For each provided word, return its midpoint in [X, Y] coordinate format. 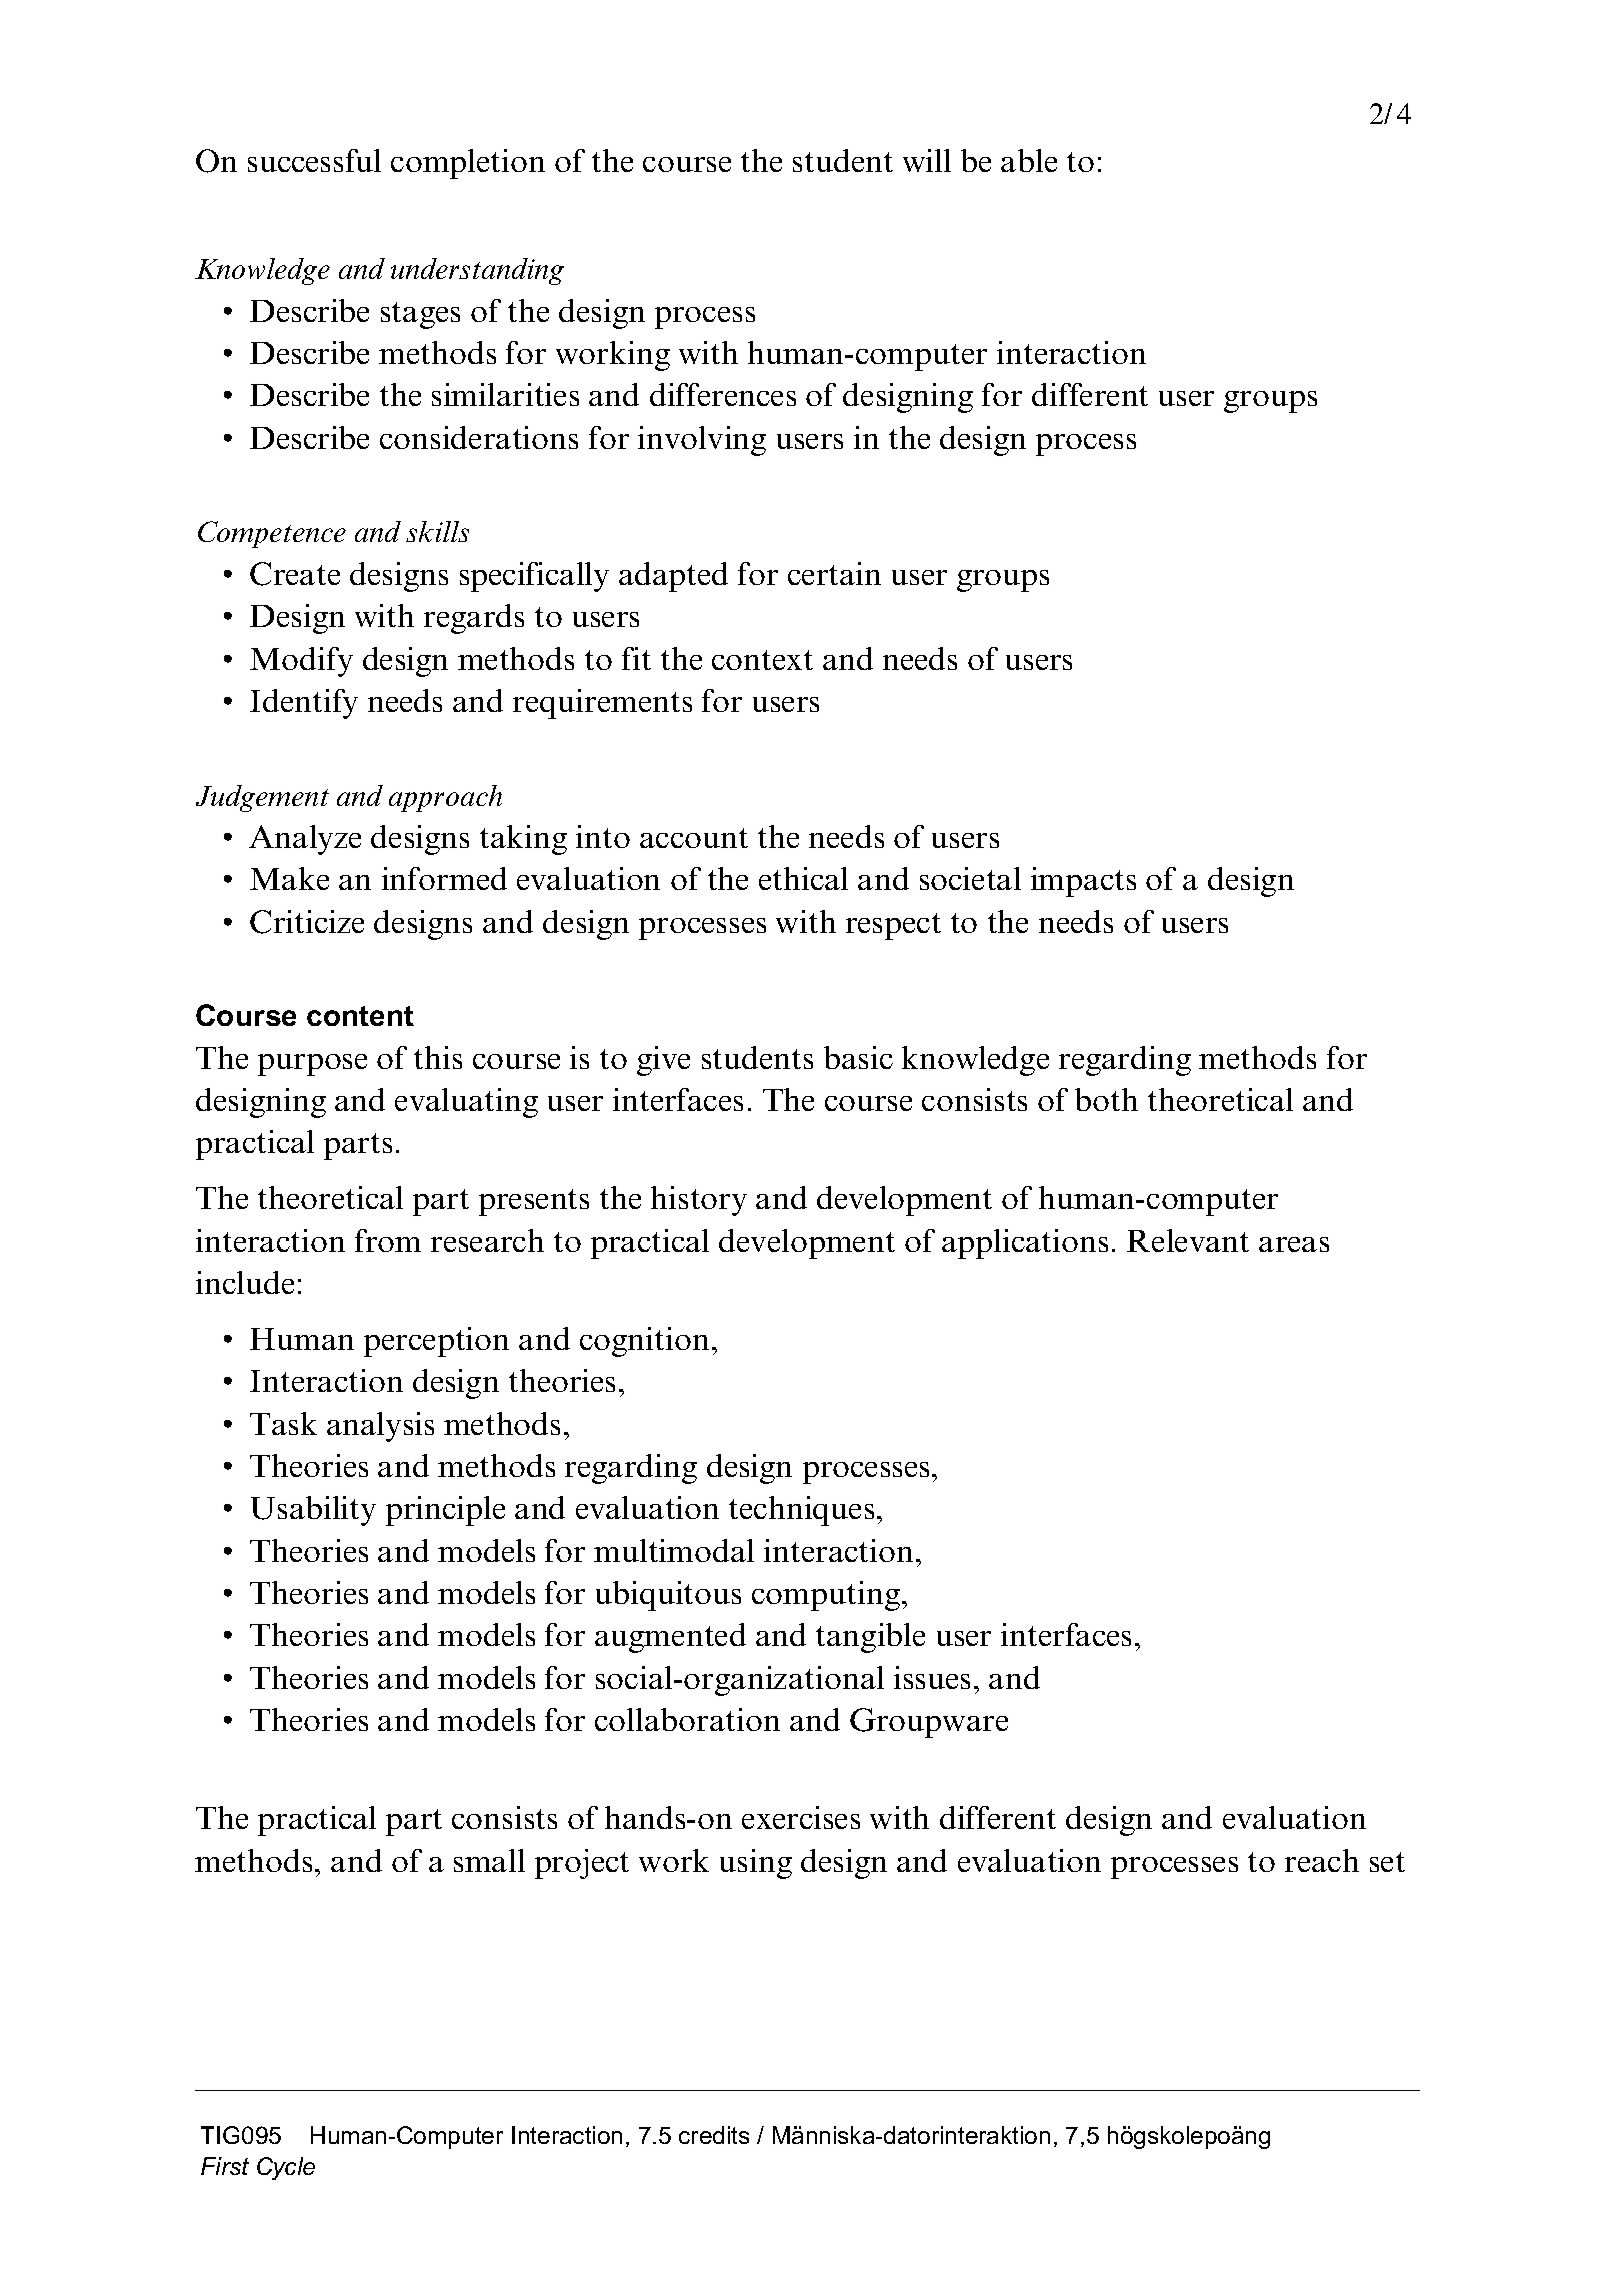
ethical [803, 878]
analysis [380, 1427]
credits [714, 2135]
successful [314, 160]
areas [1294, 1244]
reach [1322, 1860]
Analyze [305, 840]
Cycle [286, 2168]
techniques [801, 1511]
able [1029, 160]
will [927, 160]
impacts [1083, 882]
